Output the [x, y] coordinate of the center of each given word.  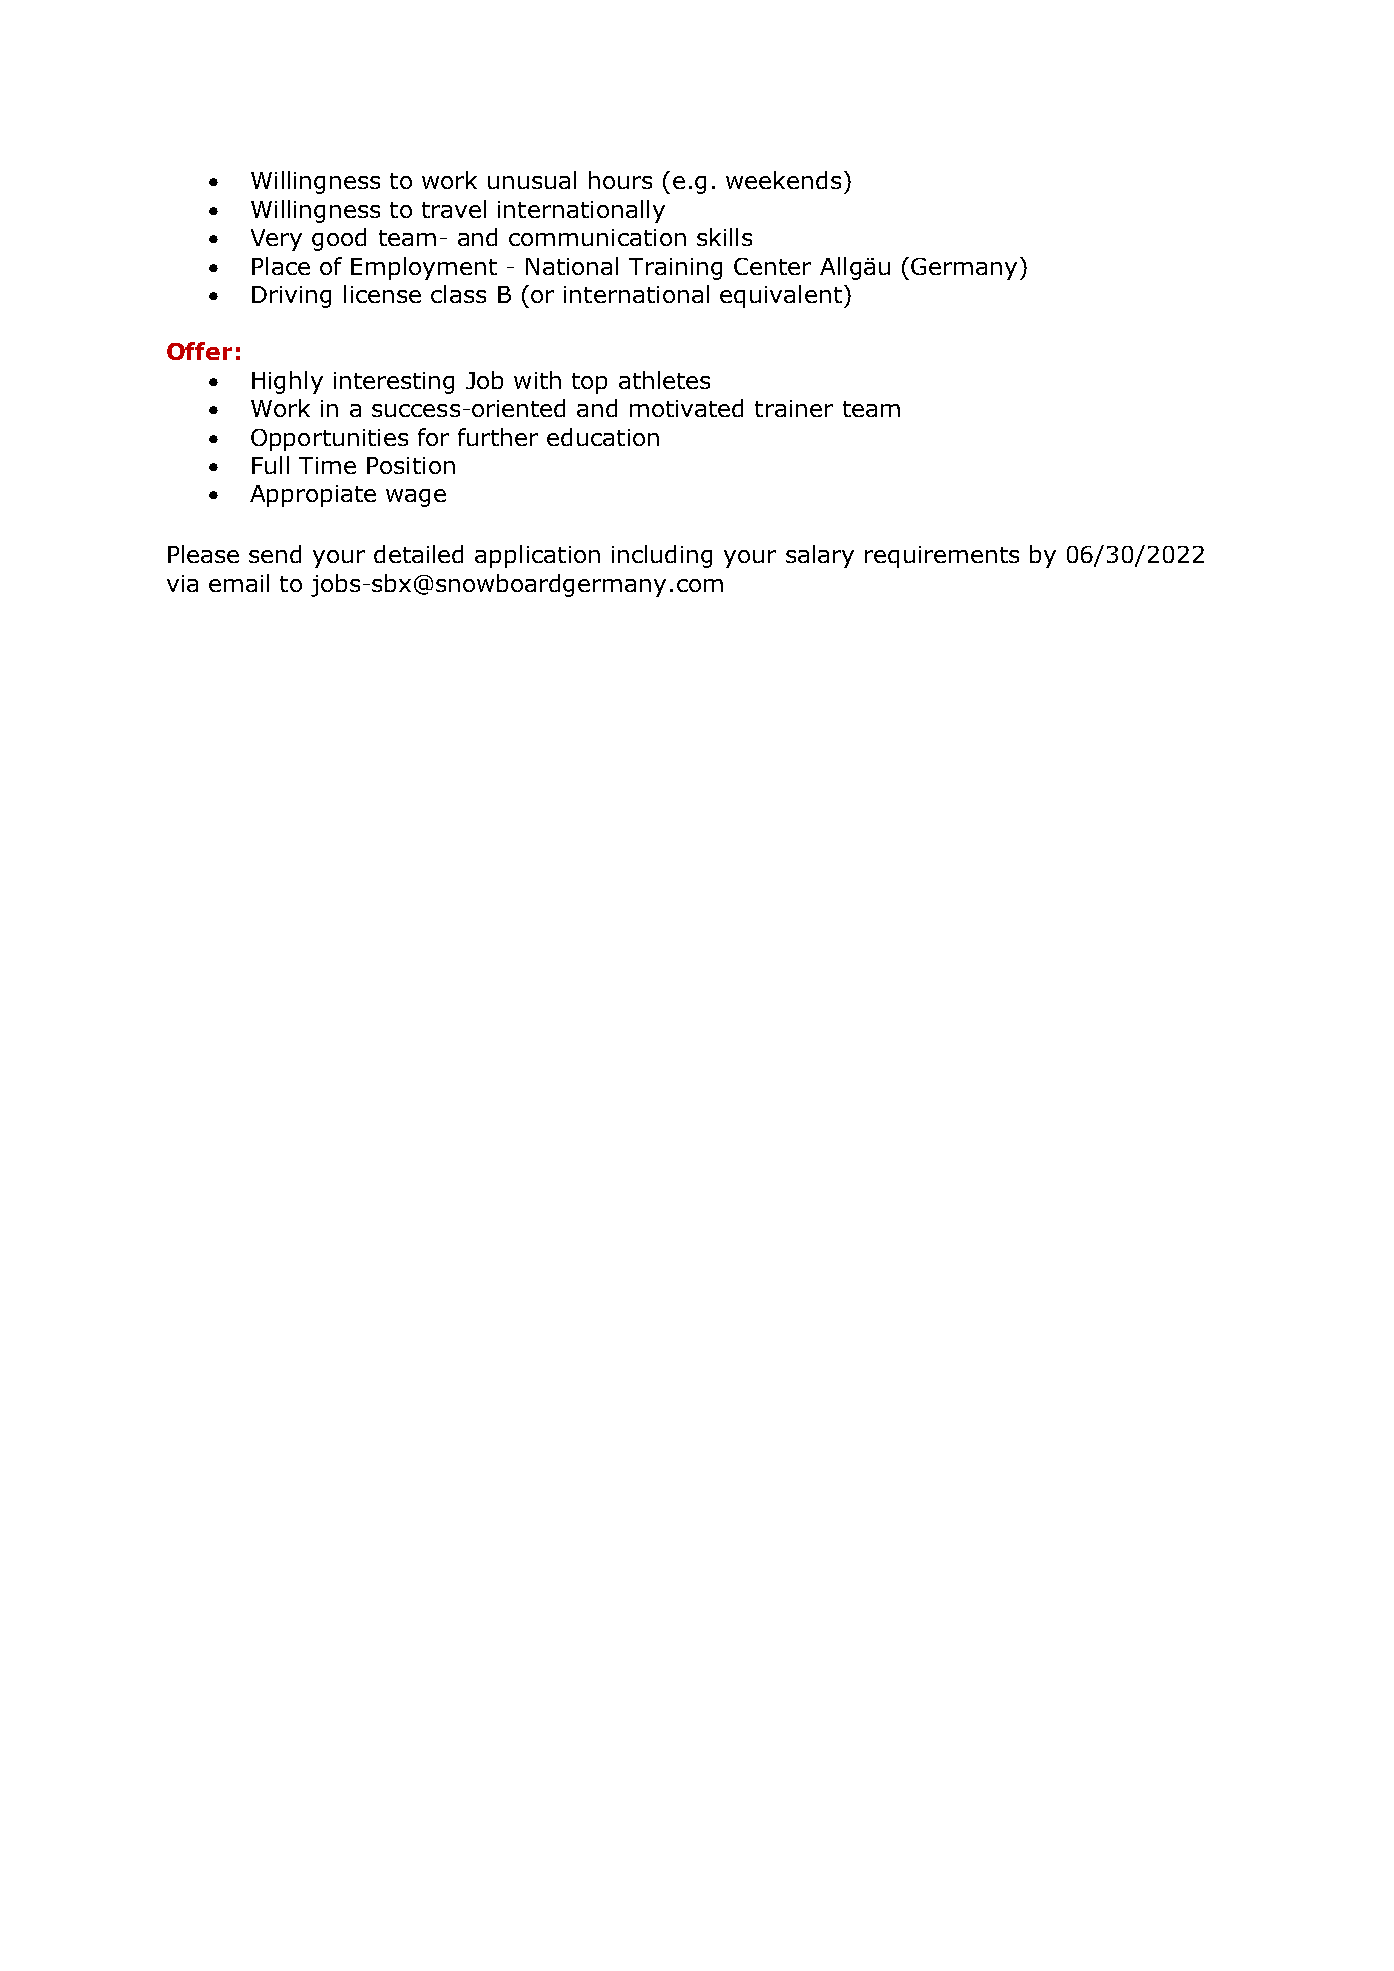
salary [820, 556]
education [603, 437]
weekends [783, 180]
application [537, 556]
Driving [291, 297]
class [458, 294]
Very [276, 240]
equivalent [781, 296]
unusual [532, 180]
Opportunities [329, 440]
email [239, 583]
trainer [794, 408]
